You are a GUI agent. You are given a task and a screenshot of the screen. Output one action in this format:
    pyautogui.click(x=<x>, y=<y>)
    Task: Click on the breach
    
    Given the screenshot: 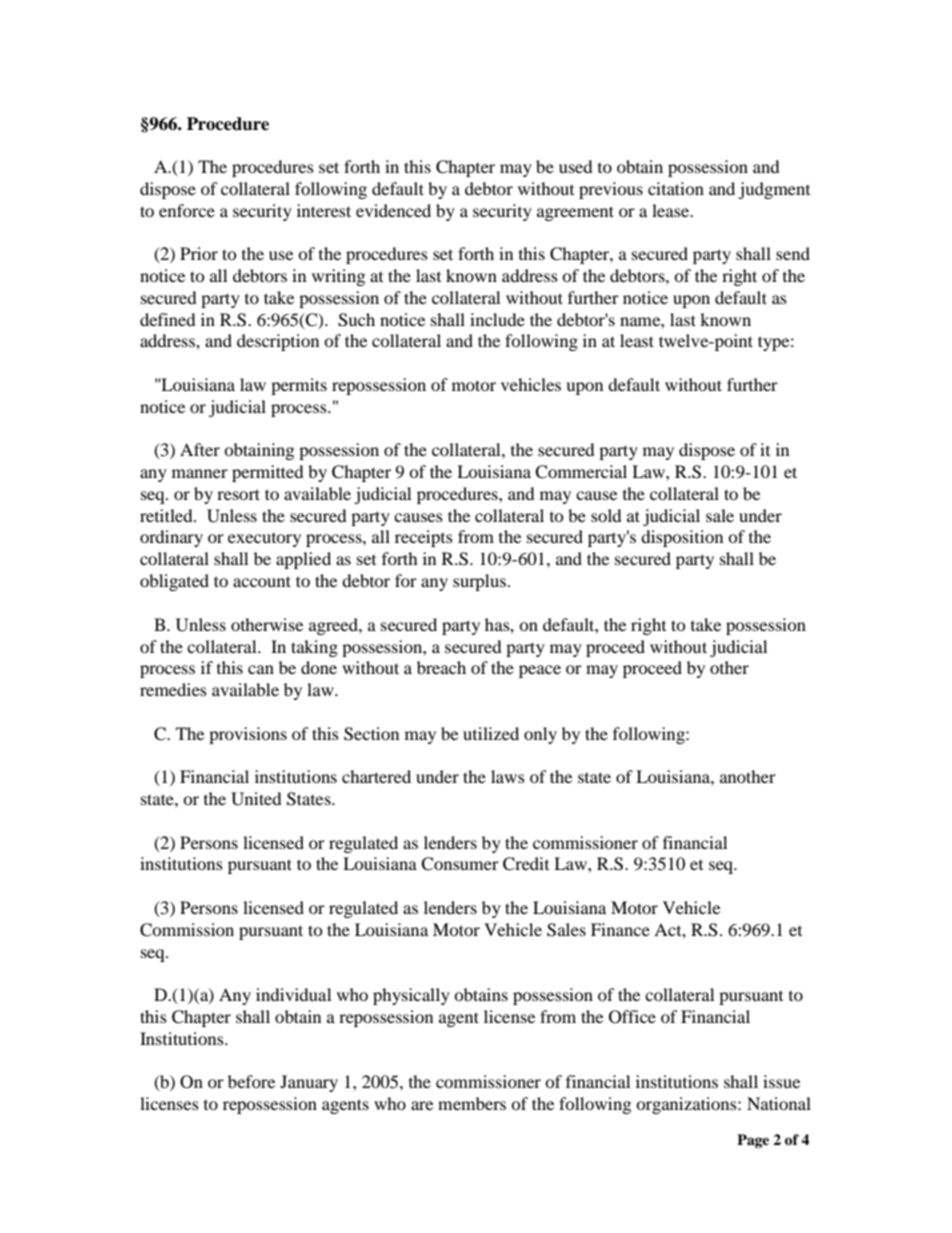 What is the action you would take?
    pyautogui.click(x=441, y=667)
